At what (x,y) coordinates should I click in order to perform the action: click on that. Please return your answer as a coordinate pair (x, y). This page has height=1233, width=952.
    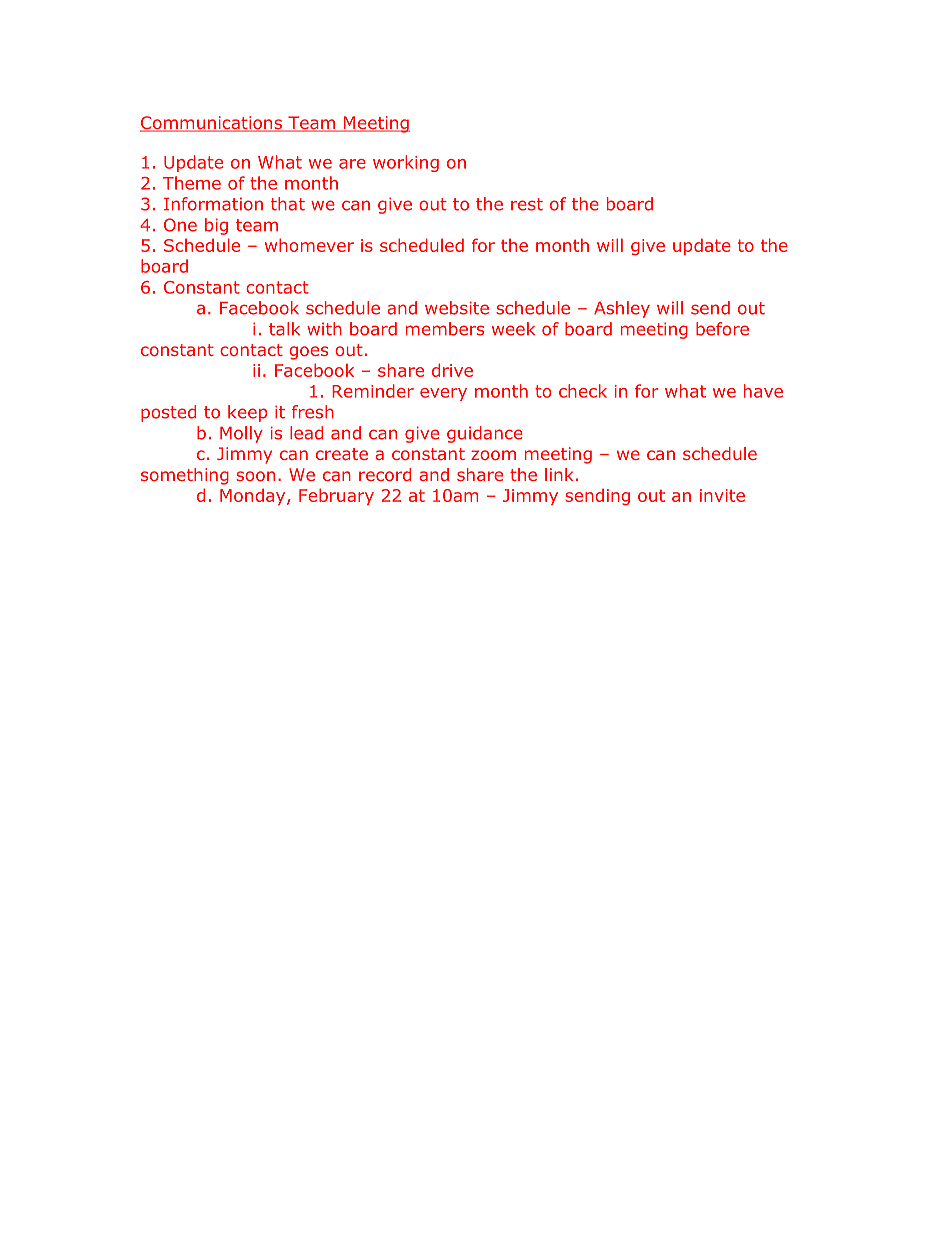
    Looking at the image, I should click on (288, 204).
